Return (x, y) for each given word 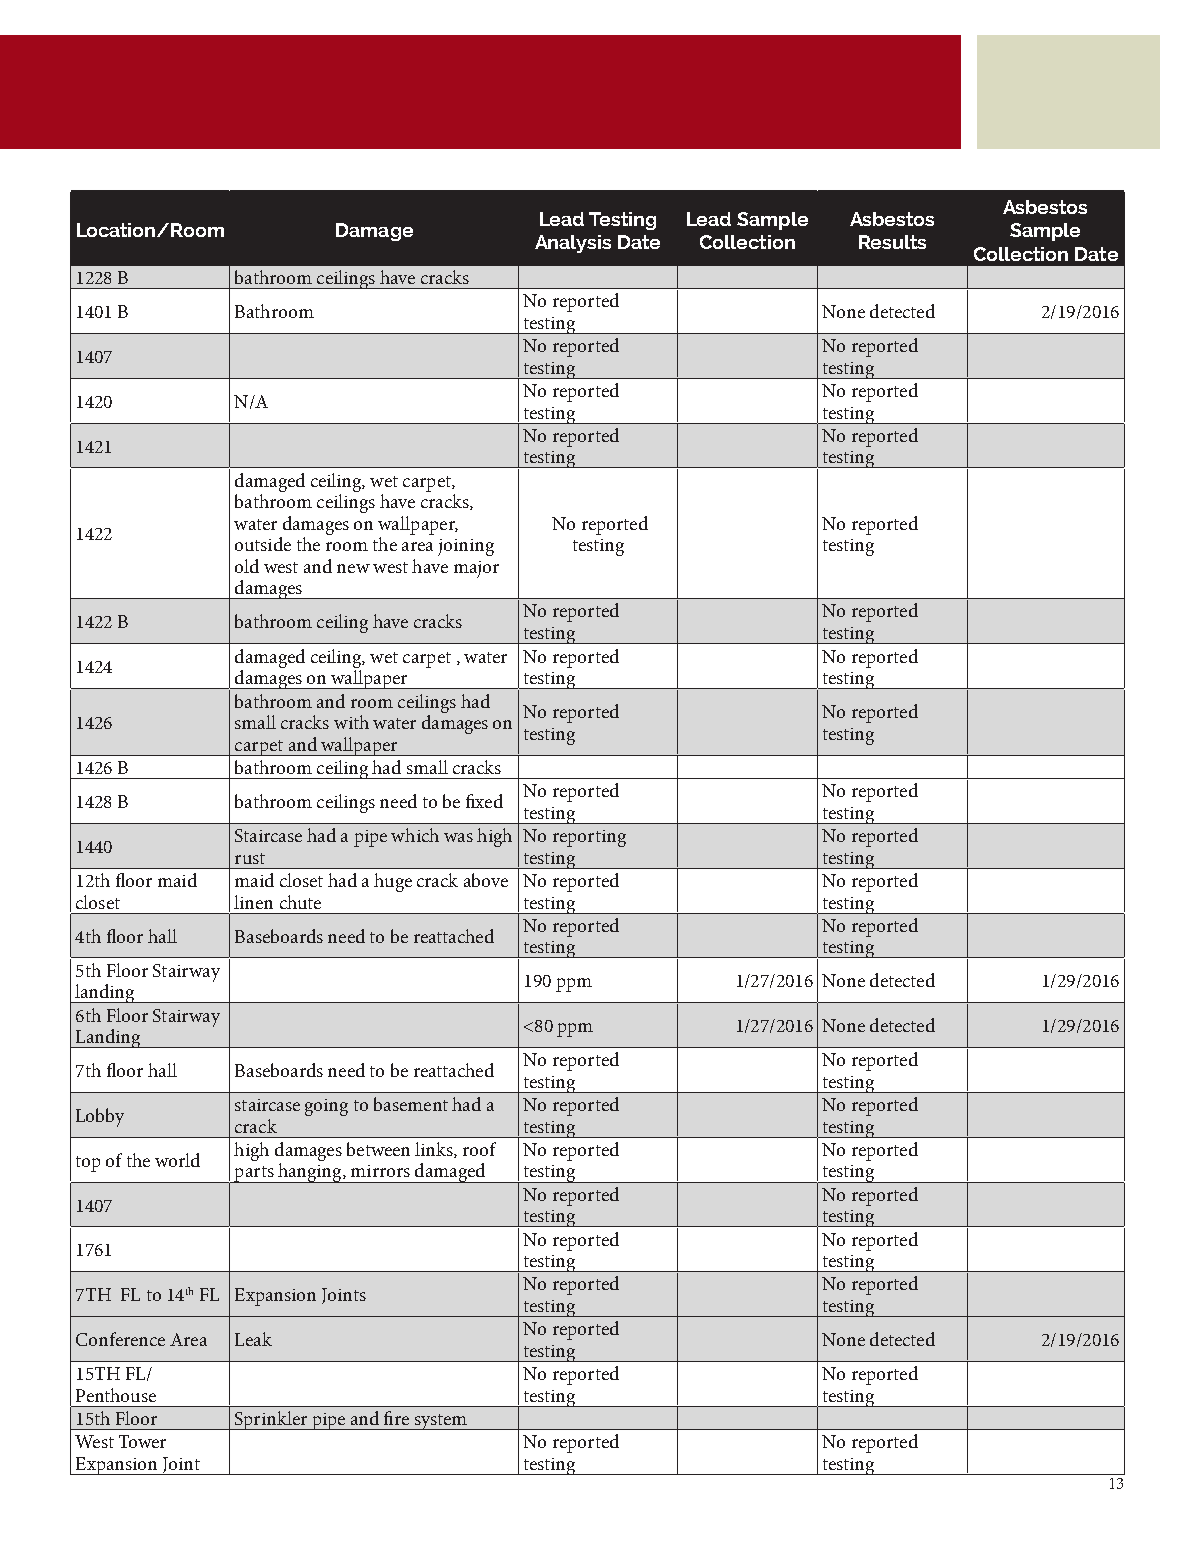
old (247, 566)
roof (479, 1149)
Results (892, 242)
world (177, 1160)
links (435, 1150)
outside (263, 544)
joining (466, 547)
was (458, 837)
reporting (589, 838)
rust (250, 858)
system (440, 1422)
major (476, 569)
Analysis (573, 244)
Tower (142, 1441)
